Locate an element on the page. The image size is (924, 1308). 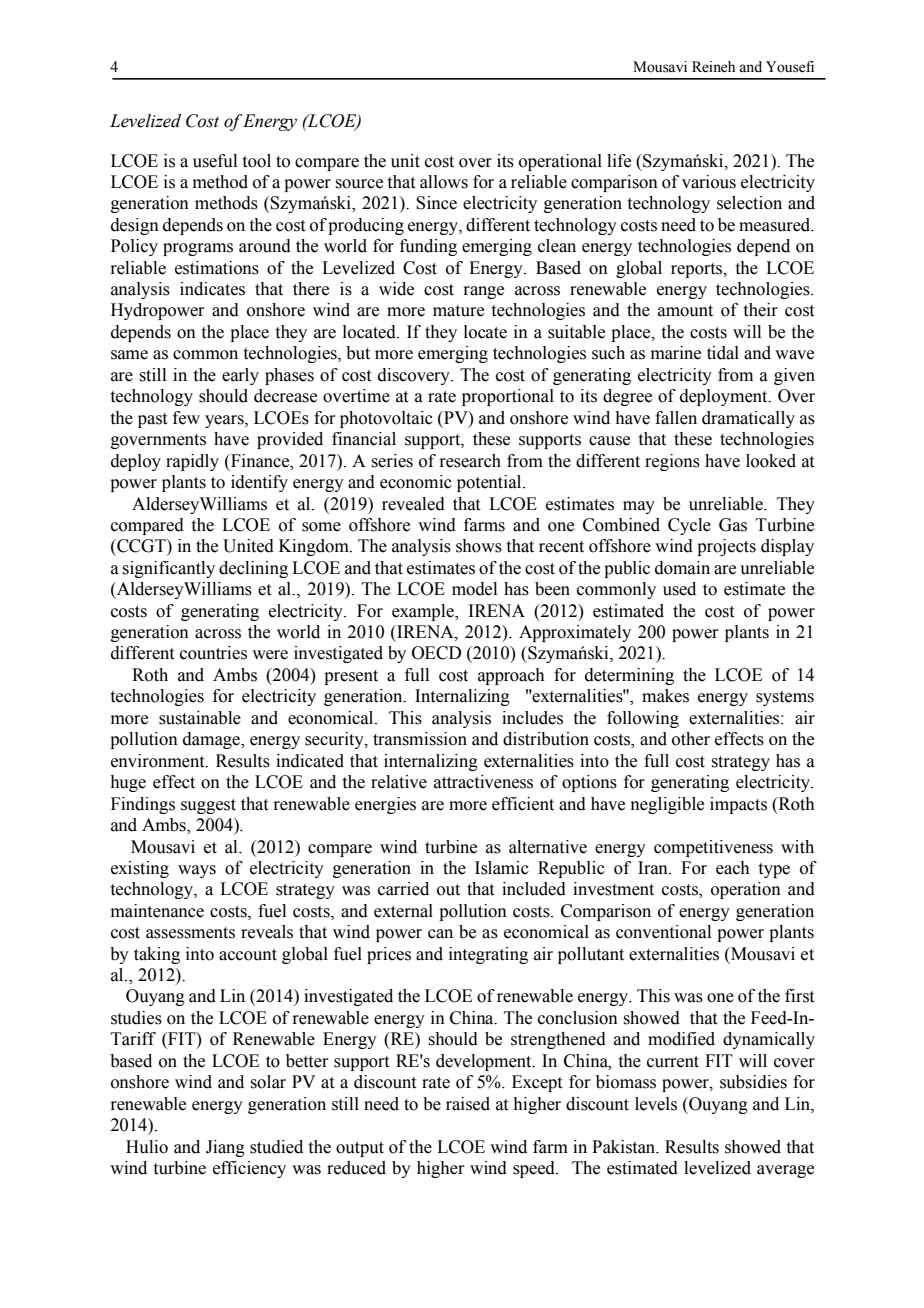
allows is located at coordinates (444, 182).
